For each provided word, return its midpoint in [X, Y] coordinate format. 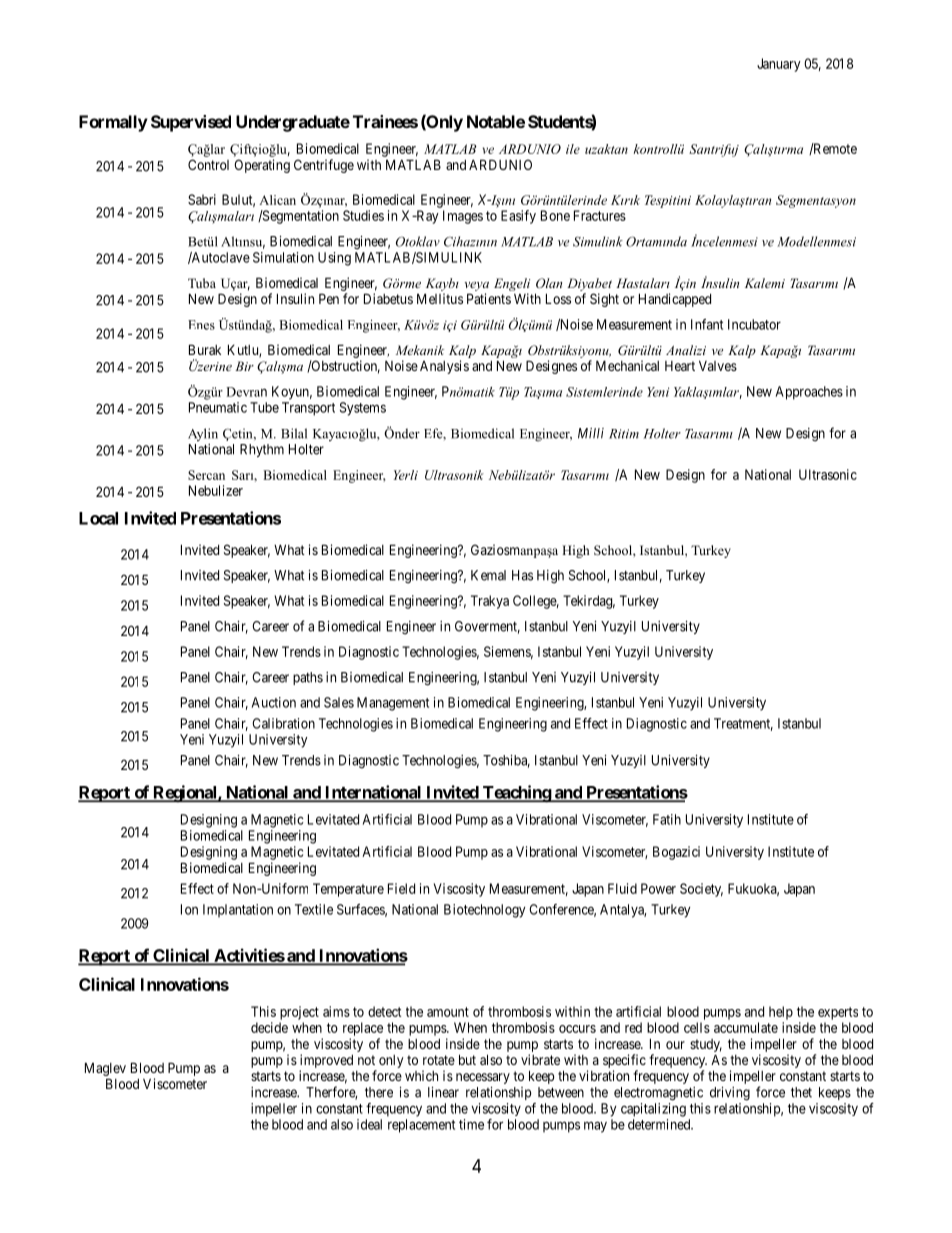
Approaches [809, 393]
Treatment [743, 724]
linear [443, 1092]
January [779, 65]
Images [463, 217]
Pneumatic [218, 407]
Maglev [105, 1070]
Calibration [283, 723]
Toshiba [506, 761]
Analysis [444, 367]
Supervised [191, 123]
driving [730, 1094]
